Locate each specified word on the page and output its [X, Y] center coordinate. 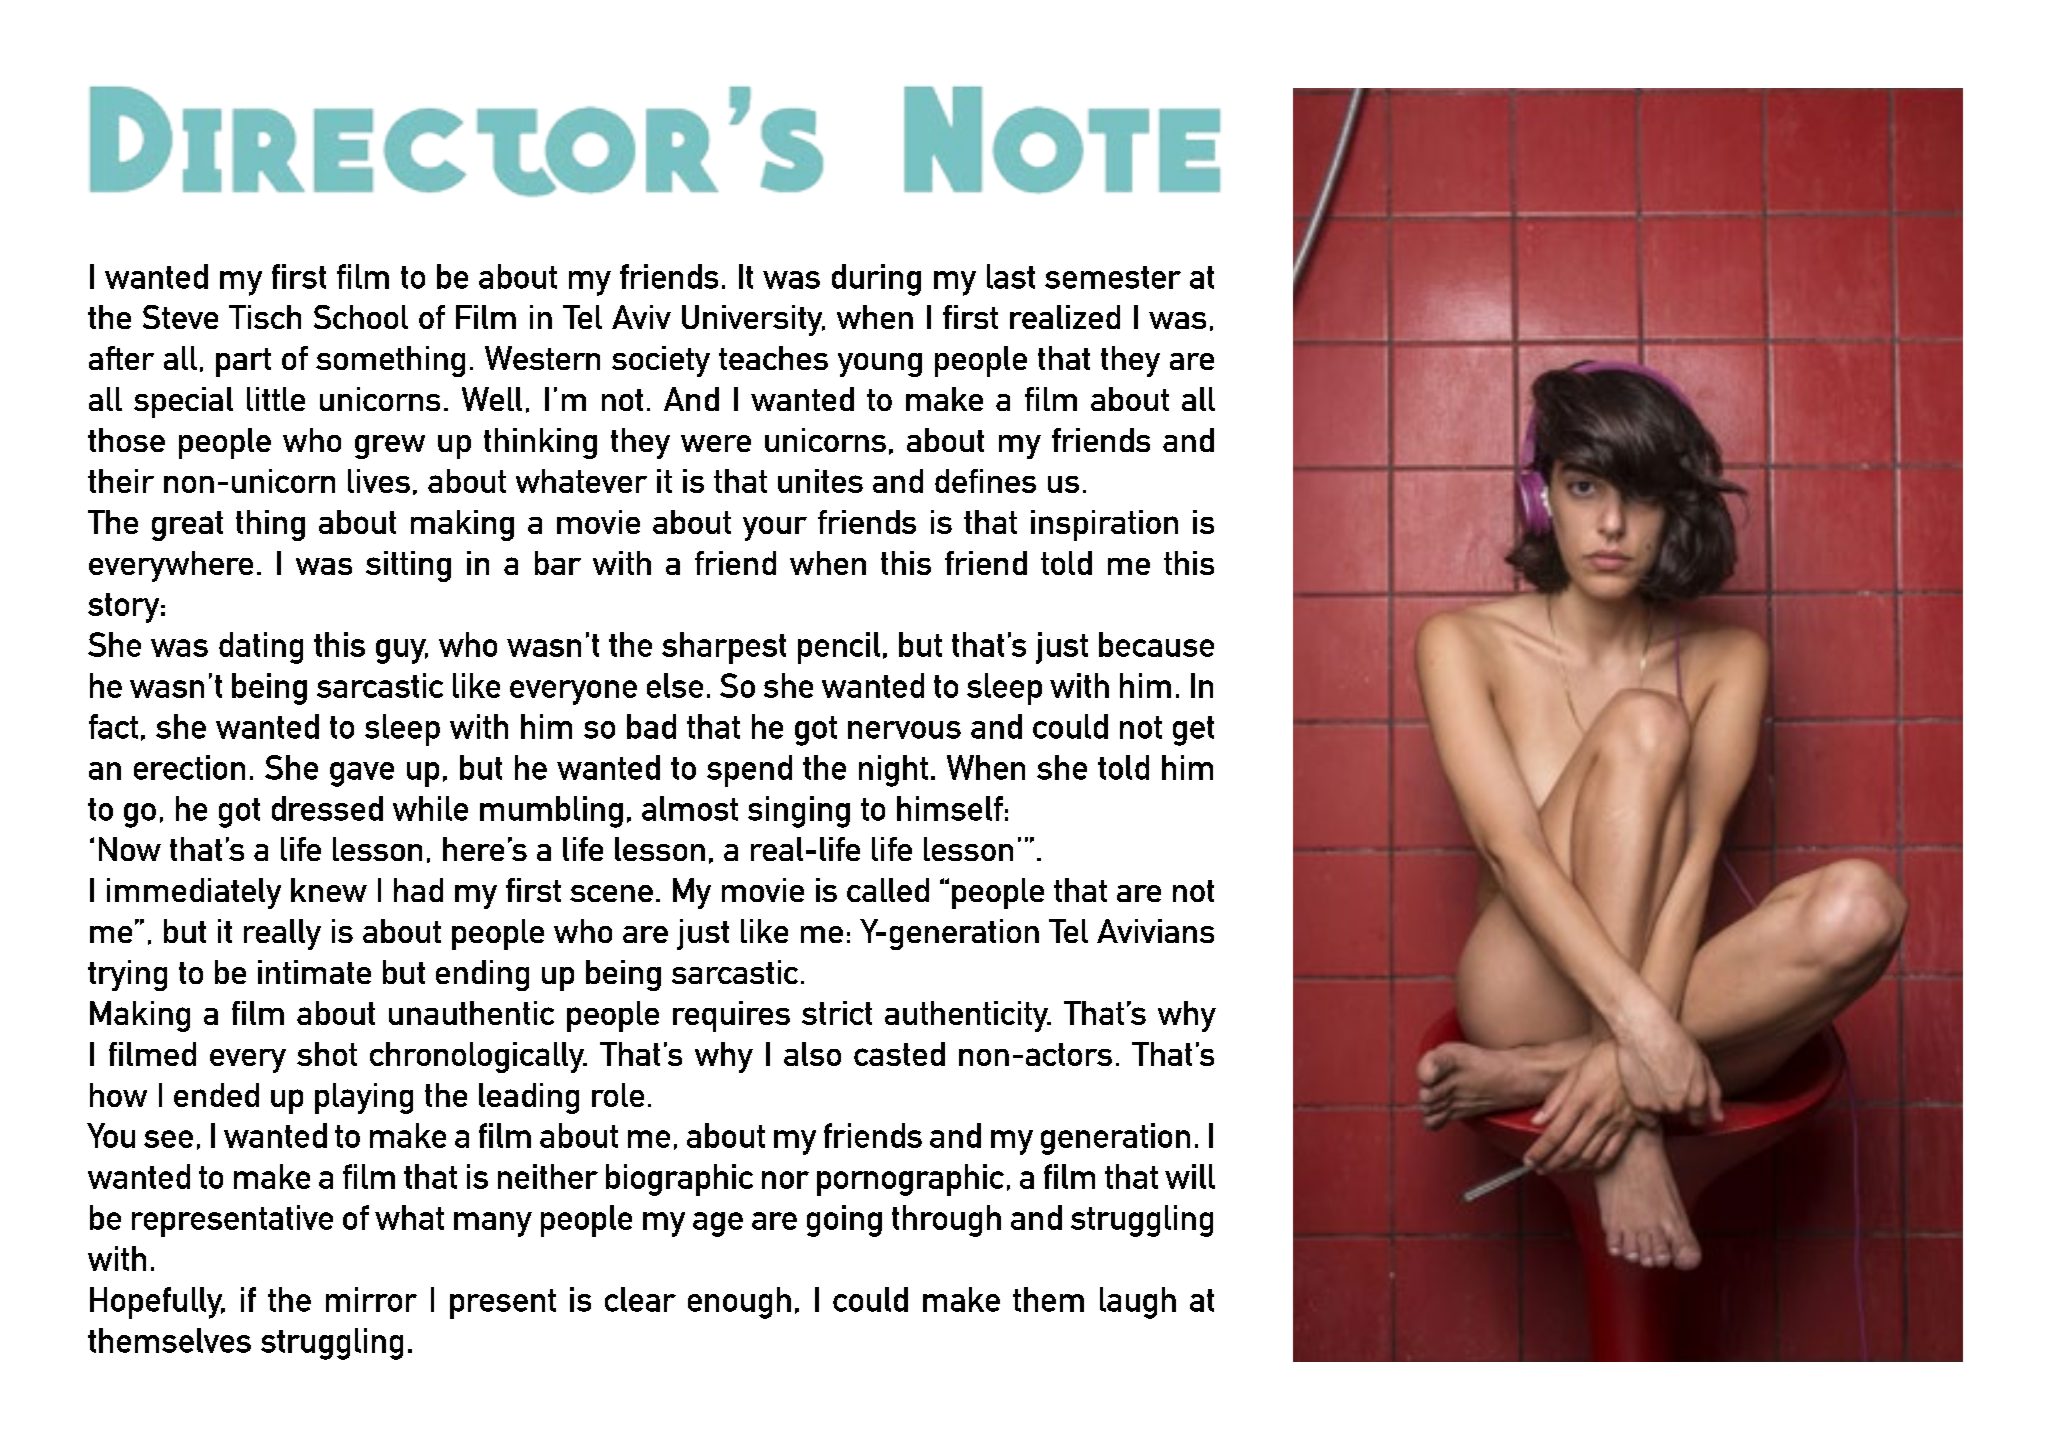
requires [731, 1016]
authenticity [968, 1016]
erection [189, 767]
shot [327, 1054]
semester [1113, 277]
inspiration [1104, 525]
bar [558, 563]
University [753, 320]
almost [690, 808]
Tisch [265, 317]
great [187, 526]
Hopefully [157, 1303]
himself [950, 808]
